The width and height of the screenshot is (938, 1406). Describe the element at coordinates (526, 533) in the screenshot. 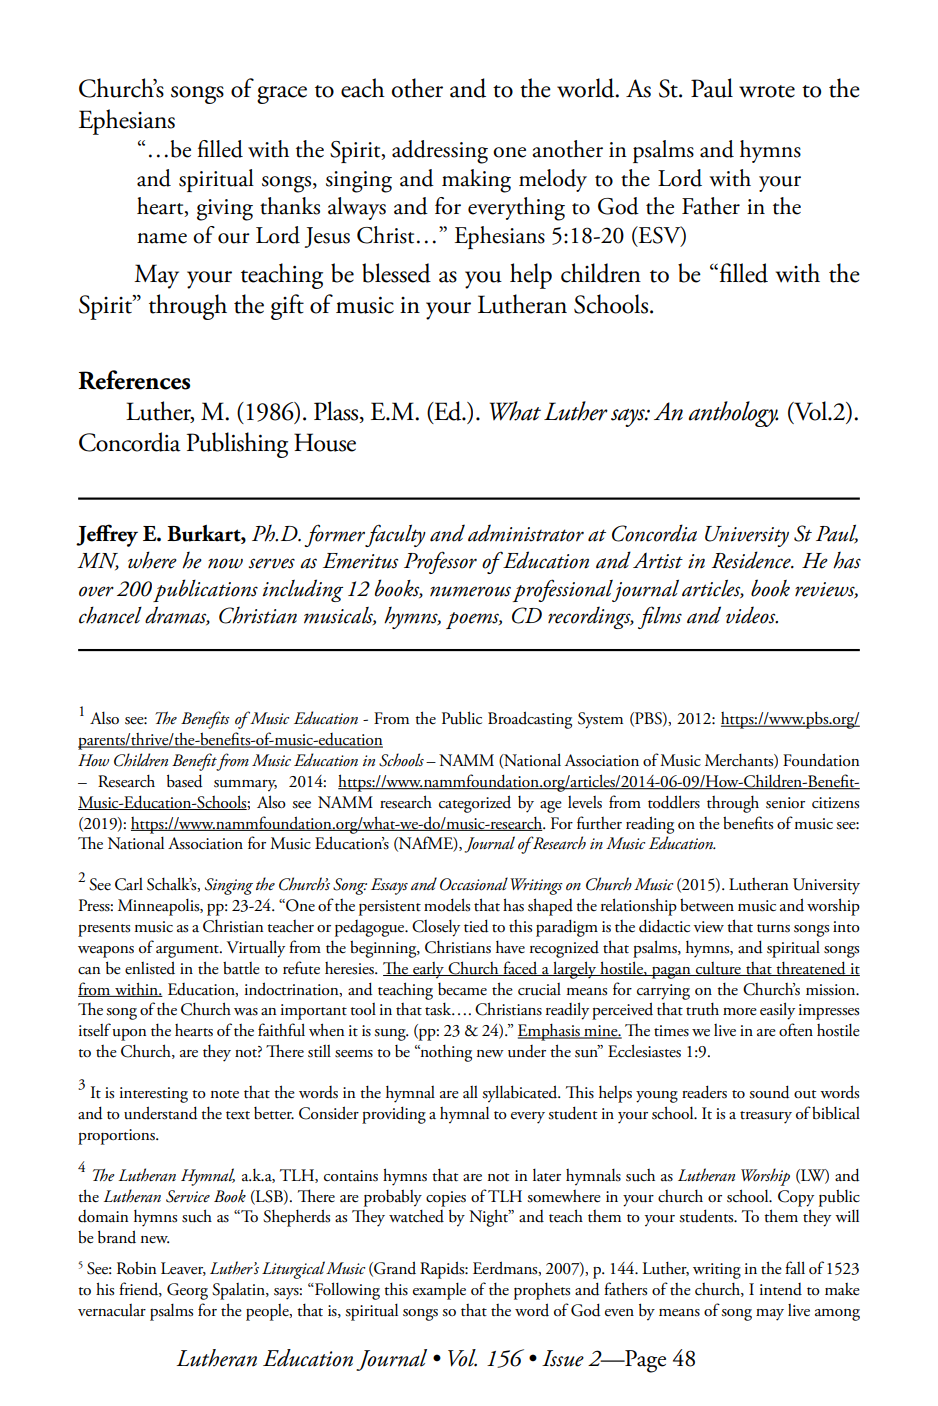

I see `administrator` at that location.
